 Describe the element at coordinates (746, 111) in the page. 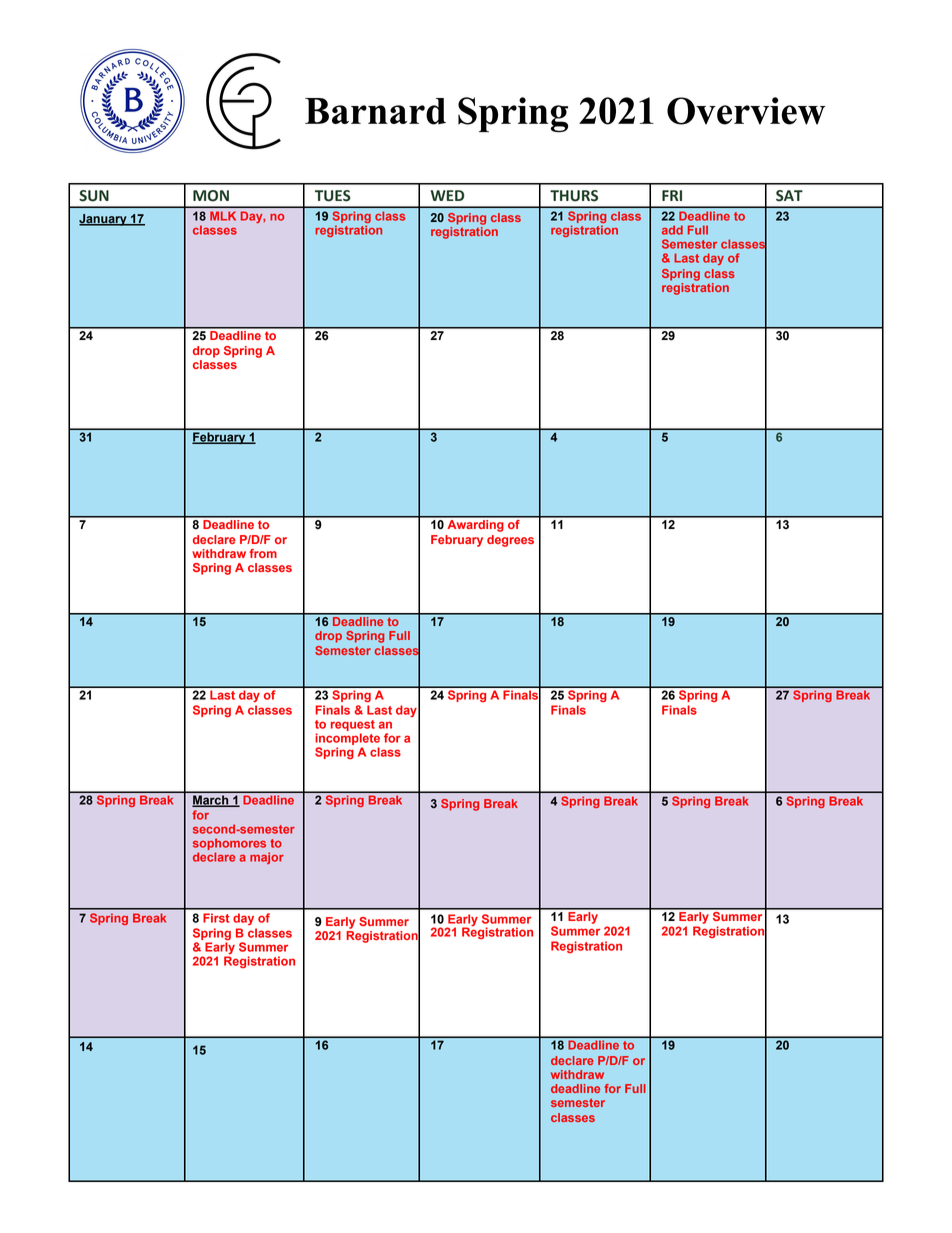

I see `Overview` at that location.
